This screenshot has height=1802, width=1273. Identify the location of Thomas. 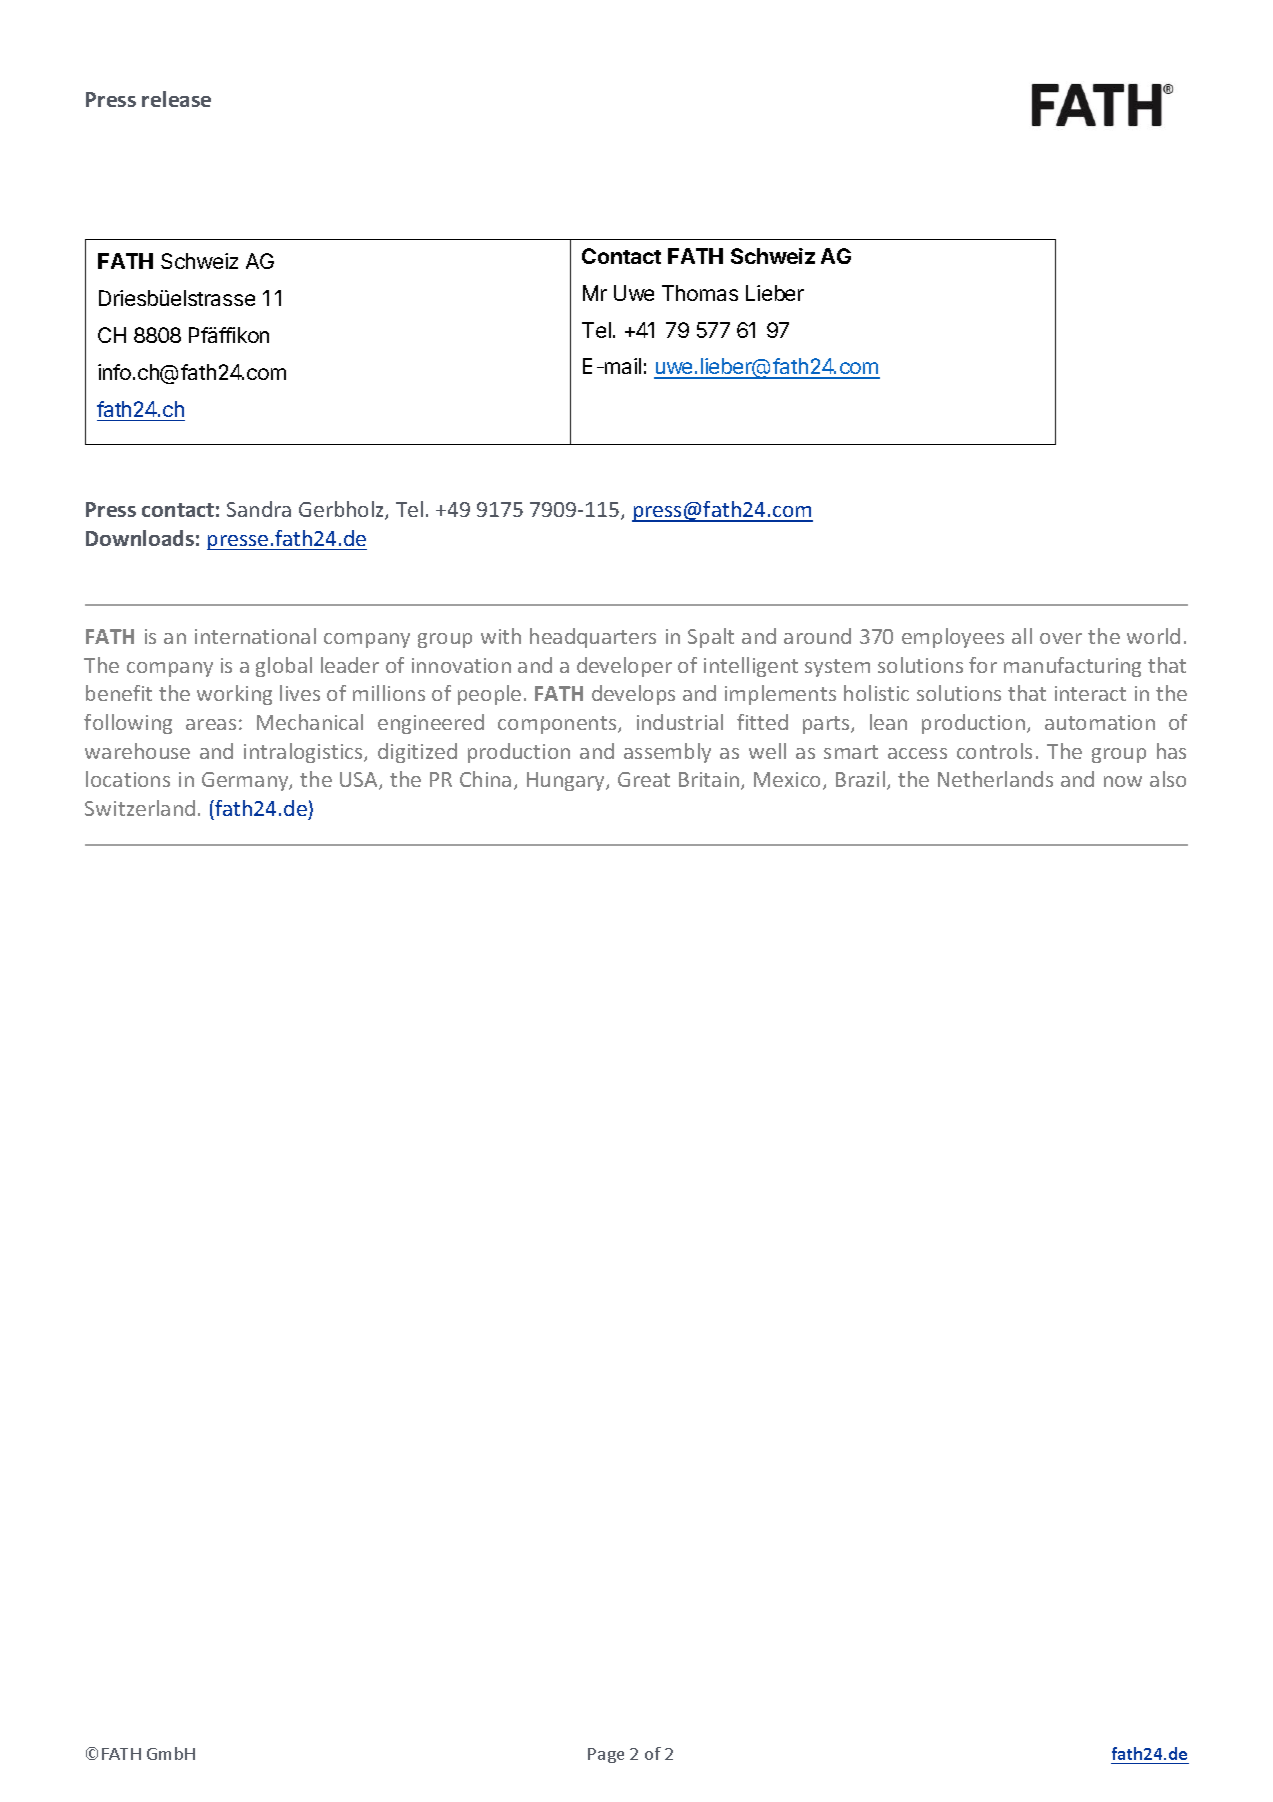
(700, 293).
